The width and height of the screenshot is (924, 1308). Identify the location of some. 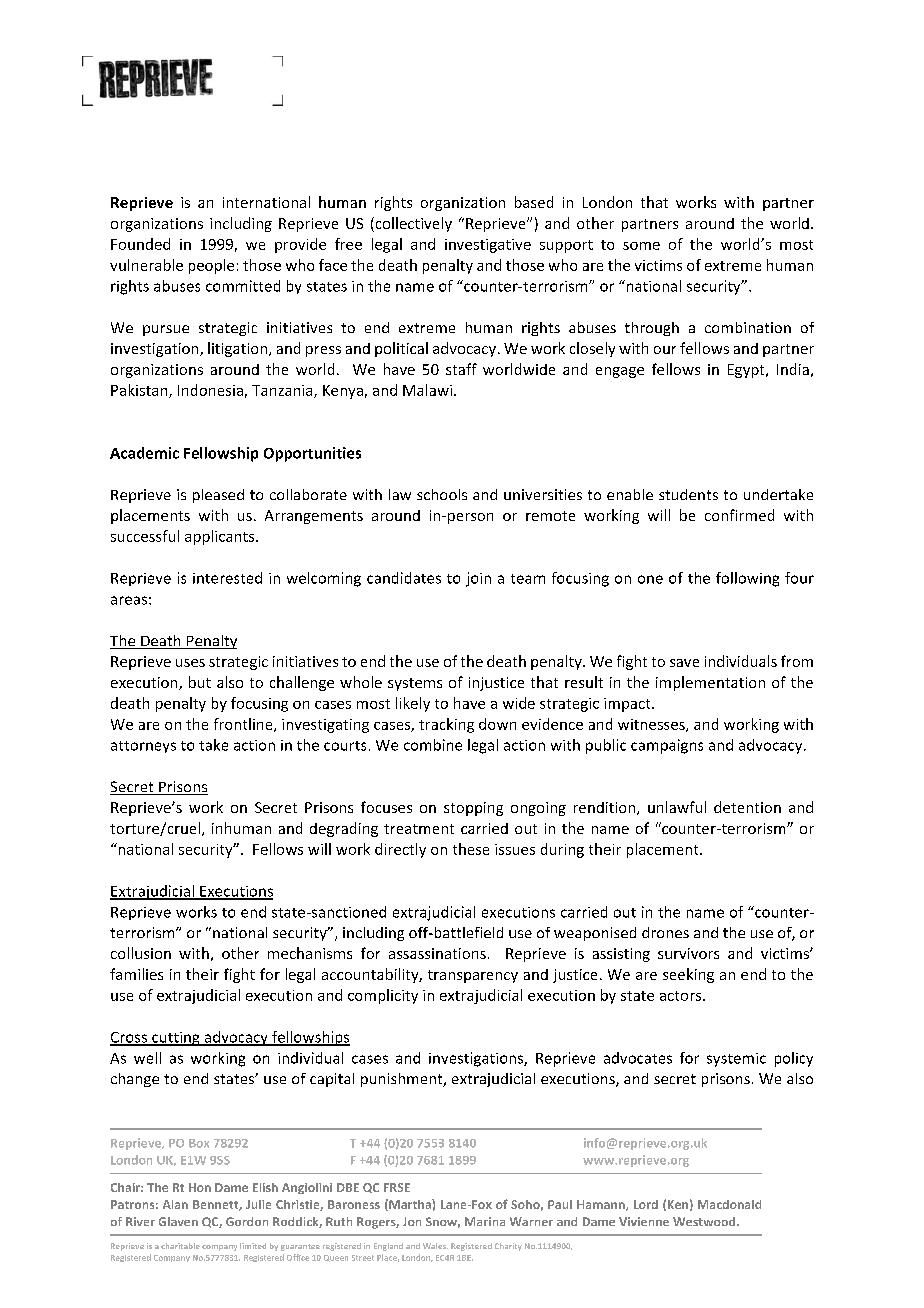
(641, 246).
